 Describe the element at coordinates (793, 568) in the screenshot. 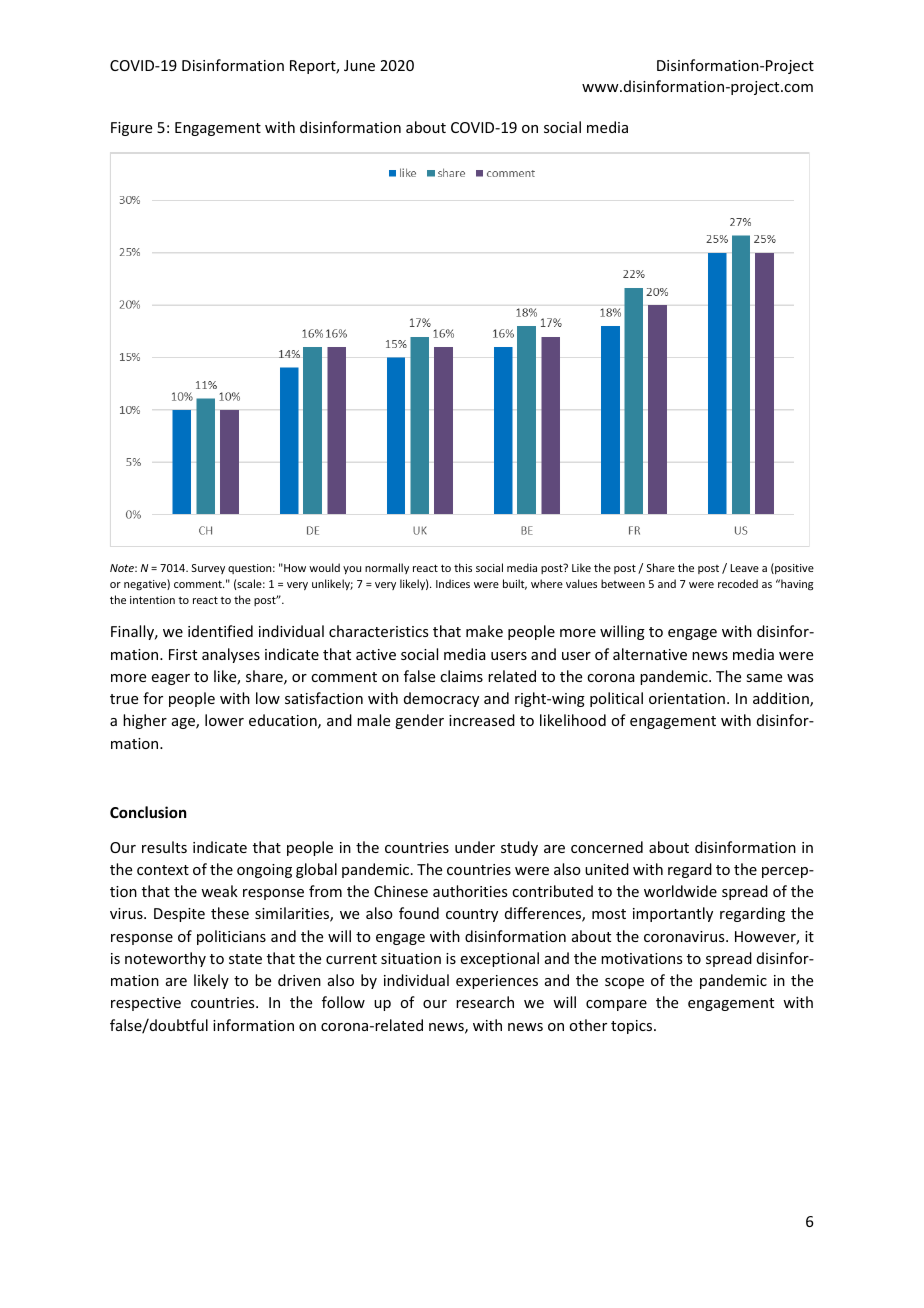

I see `positive` at that location.
